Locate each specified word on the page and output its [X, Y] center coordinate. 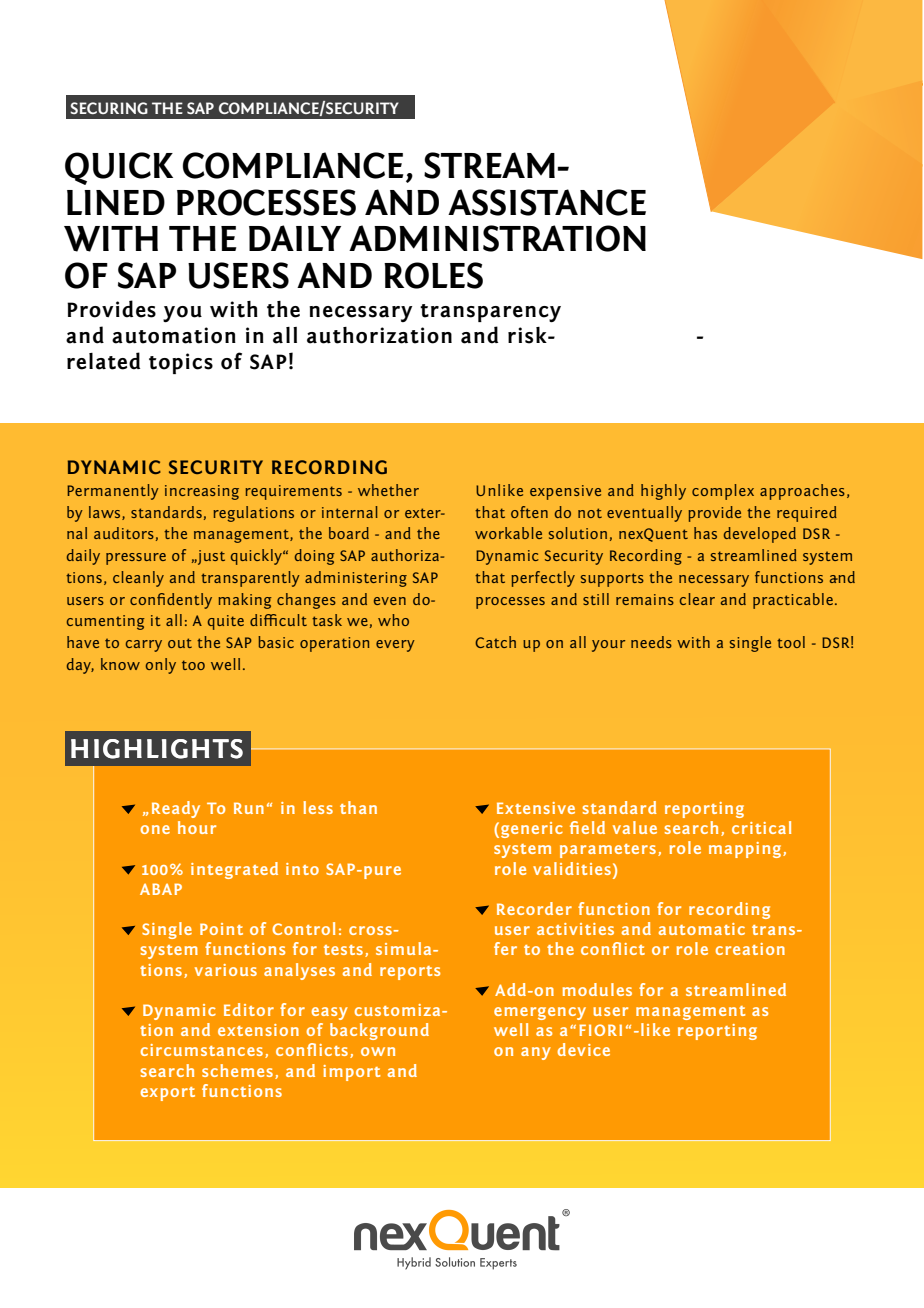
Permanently [113, 492]
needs [651, 642]
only [161, 666]
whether [388, 490]
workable [508, 533]
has [705, 533]
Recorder [534, 908]
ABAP [161, 889]
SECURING [109, 108]
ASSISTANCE [547, 202]
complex [723, 492]
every [395, 646]
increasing [202, 492]
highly [663, 492]
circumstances [202, 1050]
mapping [746, 850]
